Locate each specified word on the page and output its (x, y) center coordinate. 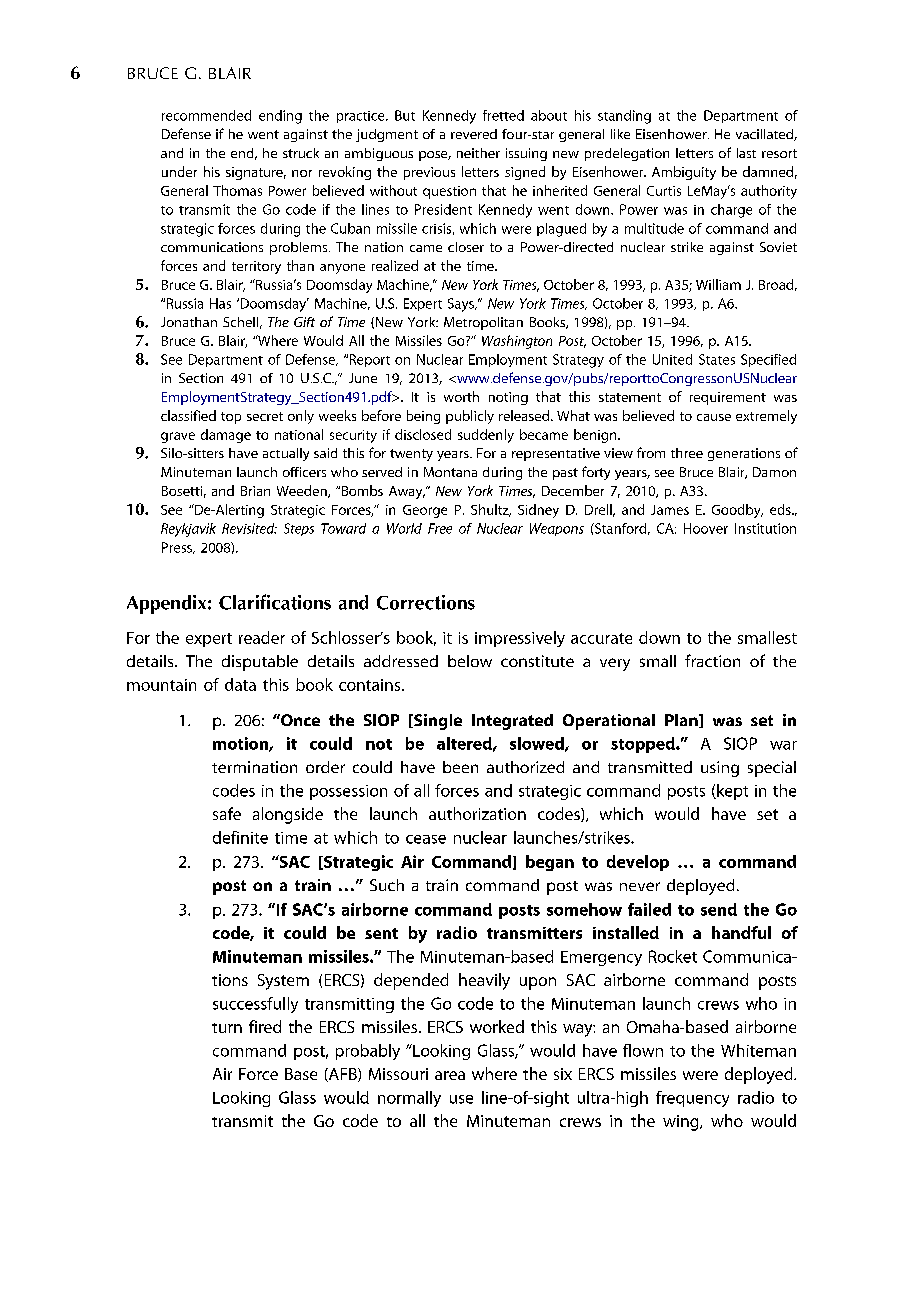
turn (227, 1028)
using (720, 769)
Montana (450, 472)
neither (478, 153)
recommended (206, 115)
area (450, 1075)
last (746, 153)
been (460, 767)
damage (226, 436)
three (687, 453)
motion (241, 744)
